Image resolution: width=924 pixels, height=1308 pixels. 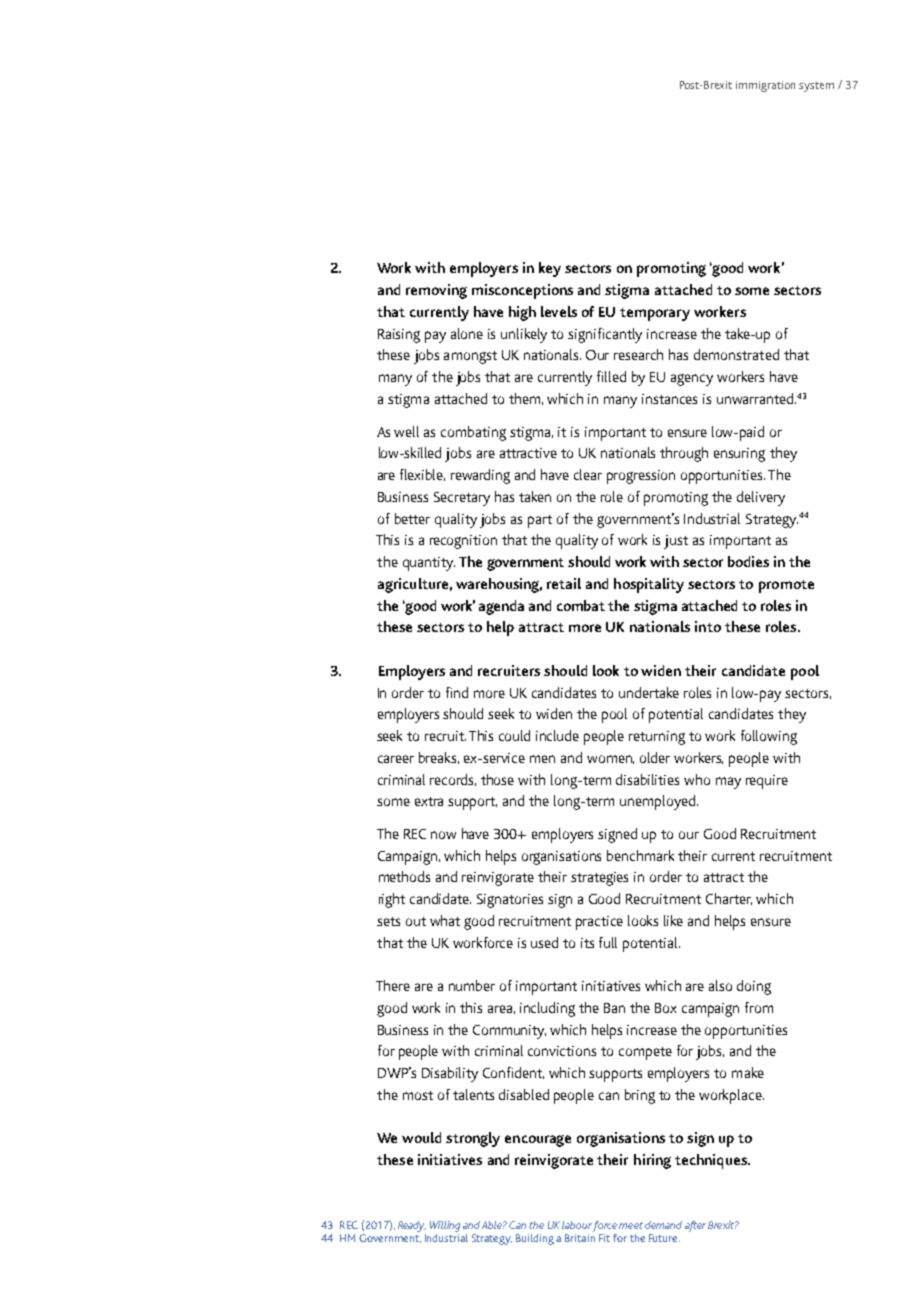 I want to click on what, so click(x=445, y=920).
